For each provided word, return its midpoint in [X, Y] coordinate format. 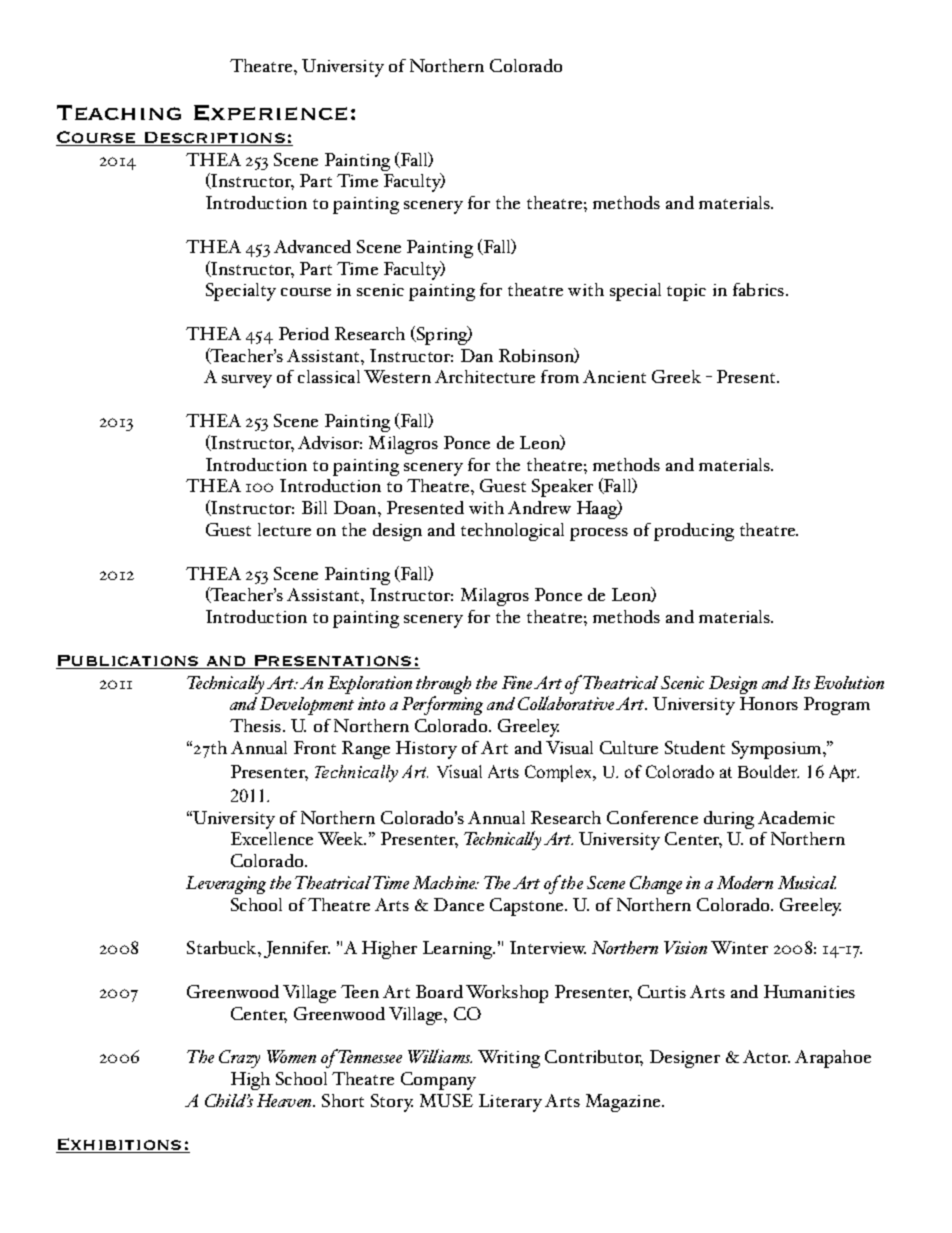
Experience [270, 113]
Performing [442, 705]
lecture [284, 529]
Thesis [257, 725]
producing [694, 532]
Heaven [285, 1100]
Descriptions [215, 139]
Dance [459, 904]
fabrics [760, 289]
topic [686, 292]
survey [247, 381]
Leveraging [226, 885]
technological [512, 532]
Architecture [485, 376]
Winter [739, 947]
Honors [769, 703]
